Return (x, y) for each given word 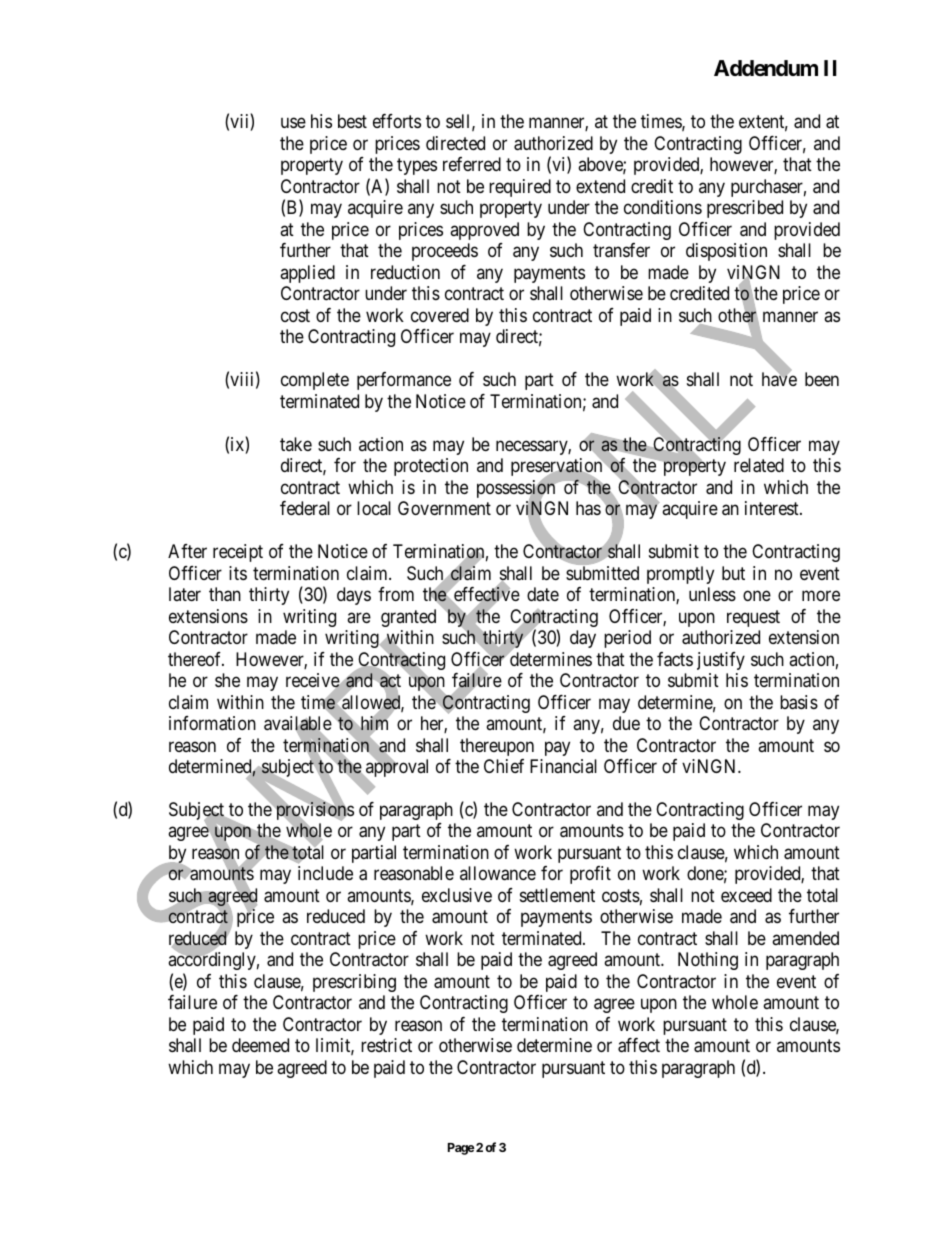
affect (639, 1045)
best (352, 121)
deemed (260, 1045)
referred (472, 164)
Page (461, 1149)
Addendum (766, 68)
